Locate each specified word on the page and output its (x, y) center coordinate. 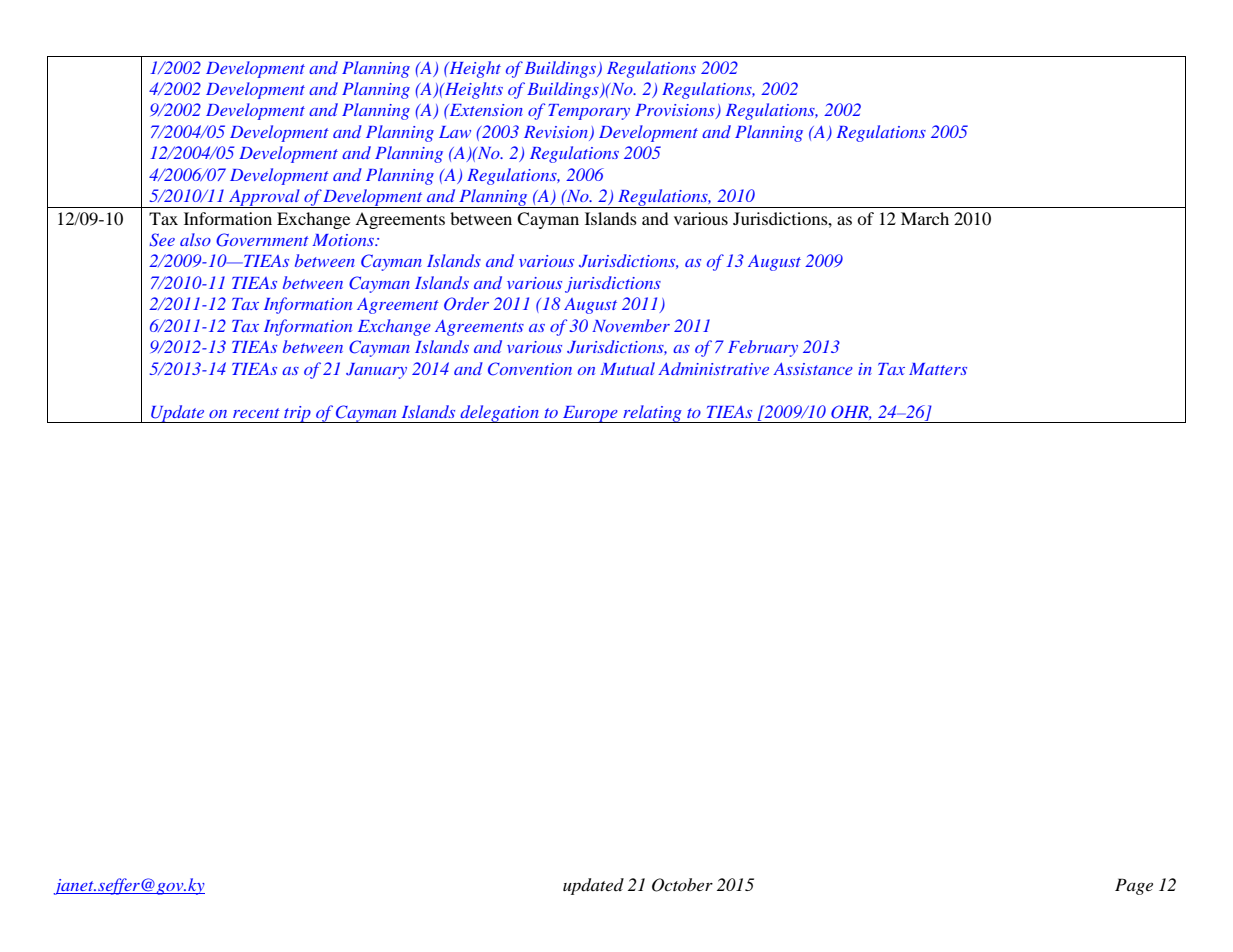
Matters (938, 369)
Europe (590, 414)
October (682, 885)
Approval (264, 198)
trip (297, 414)
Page (1134, 886)
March (925, 218)
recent (256, 413)
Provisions (676, 111)
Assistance (813, 369)
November (631, 325)
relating (652, 414)
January (376, 371)
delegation (499, 414)
